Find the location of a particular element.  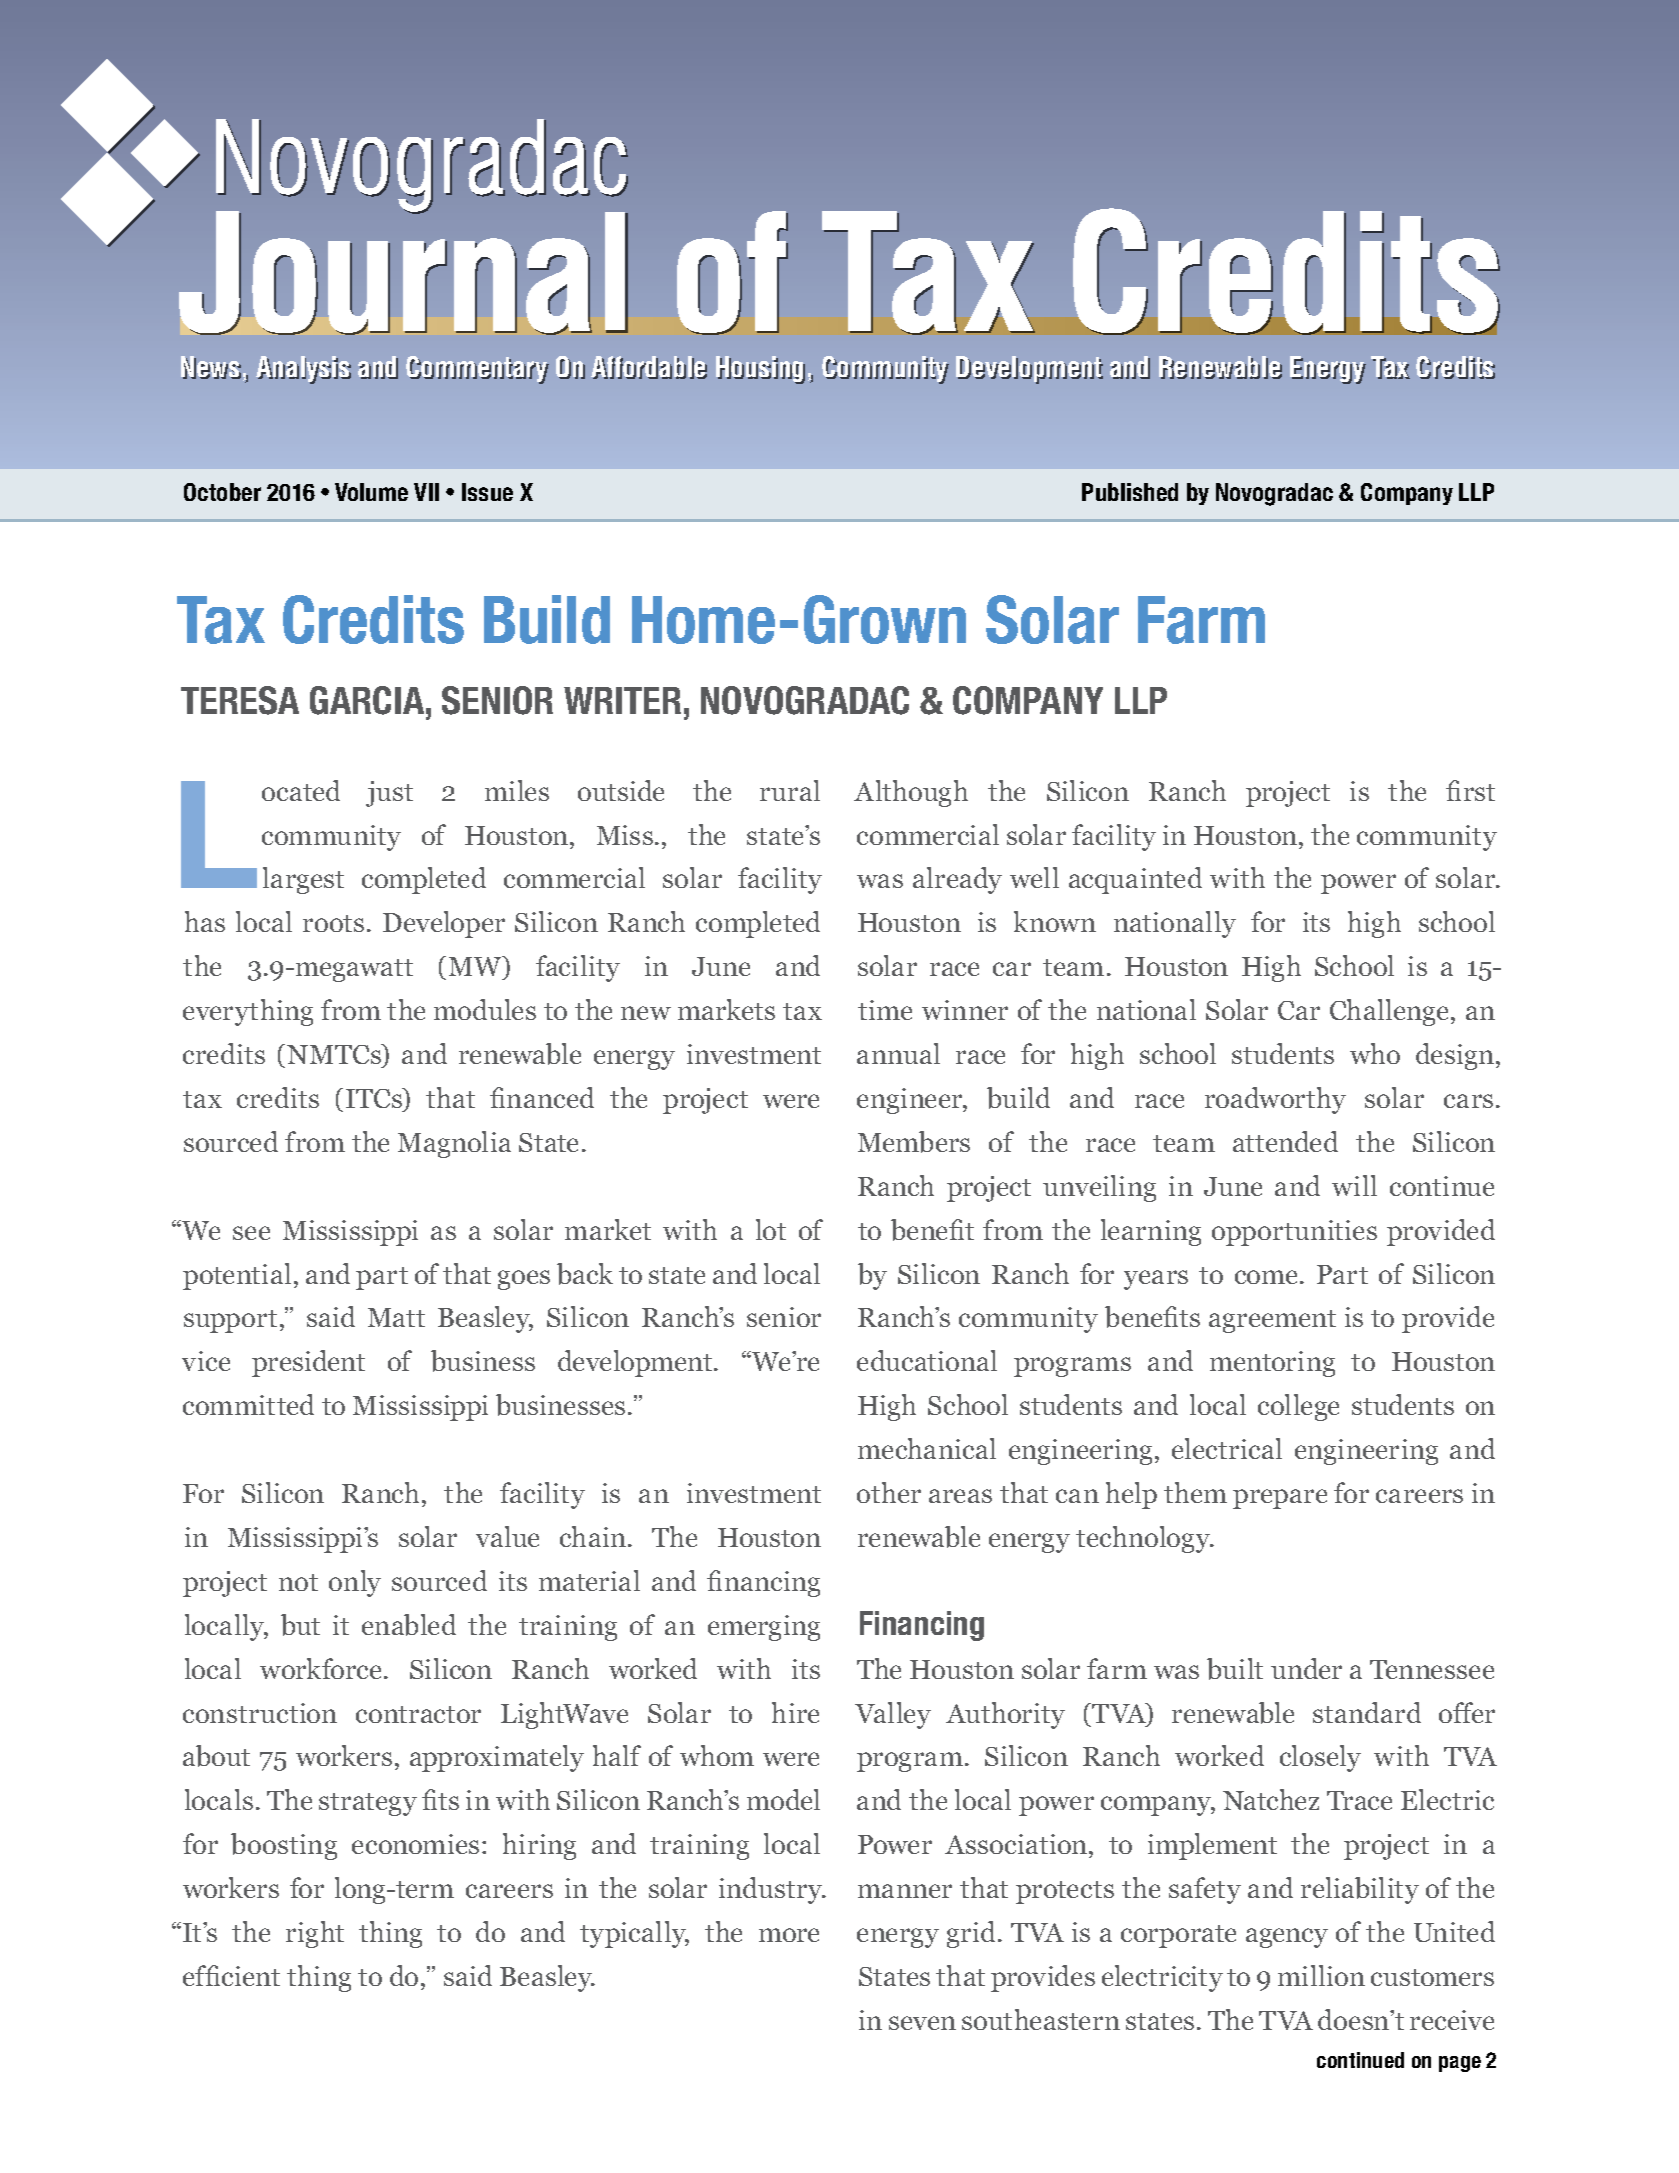

Volume is located at coordinates (371, 492).
